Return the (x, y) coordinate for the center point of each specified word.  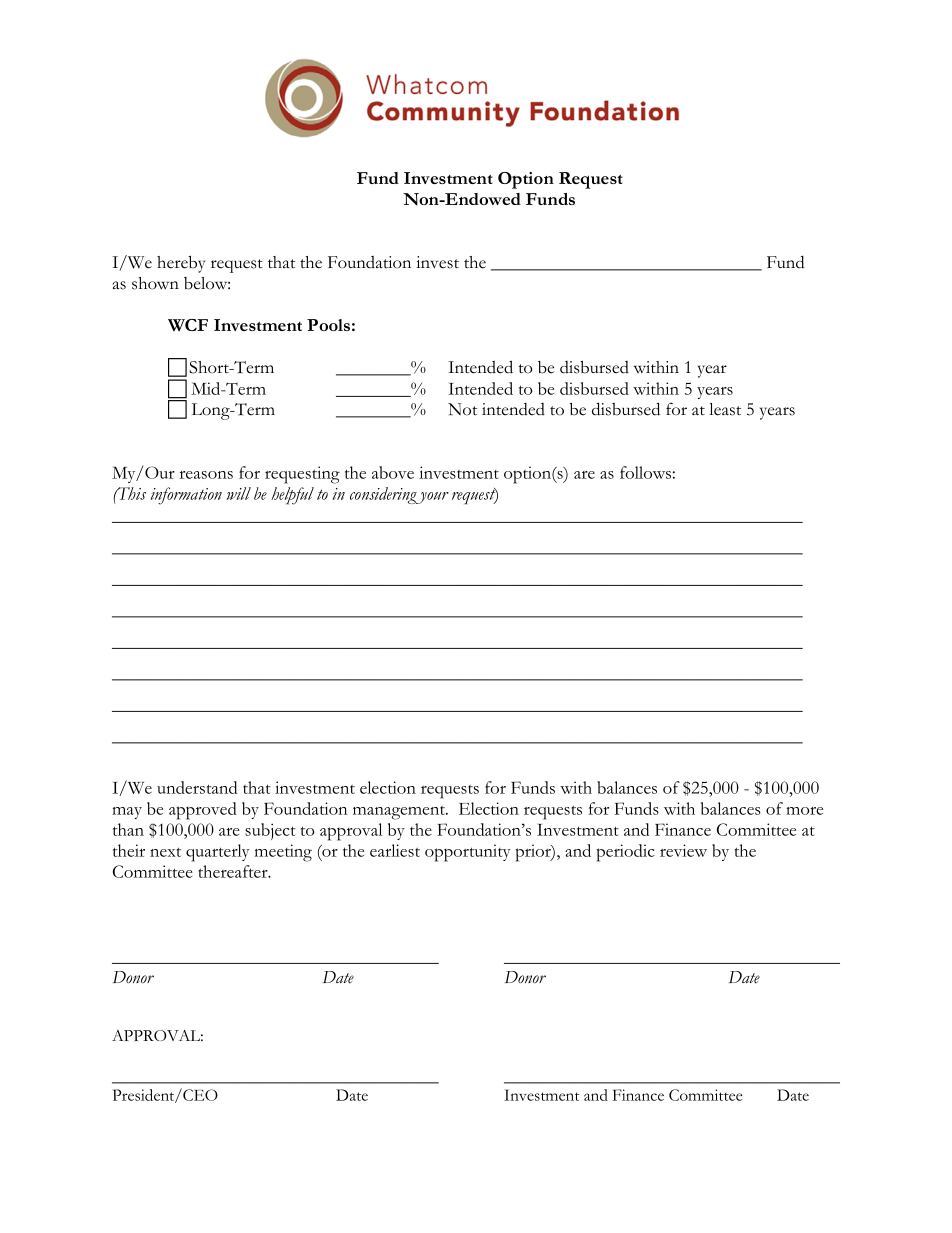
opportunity (468, 853)
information (186, 496)
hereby (181, 264)
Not (462, 409)
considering (384, 495)
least (725, 409)
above (393, 472)
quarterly (218, 853)
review (683, 850)
